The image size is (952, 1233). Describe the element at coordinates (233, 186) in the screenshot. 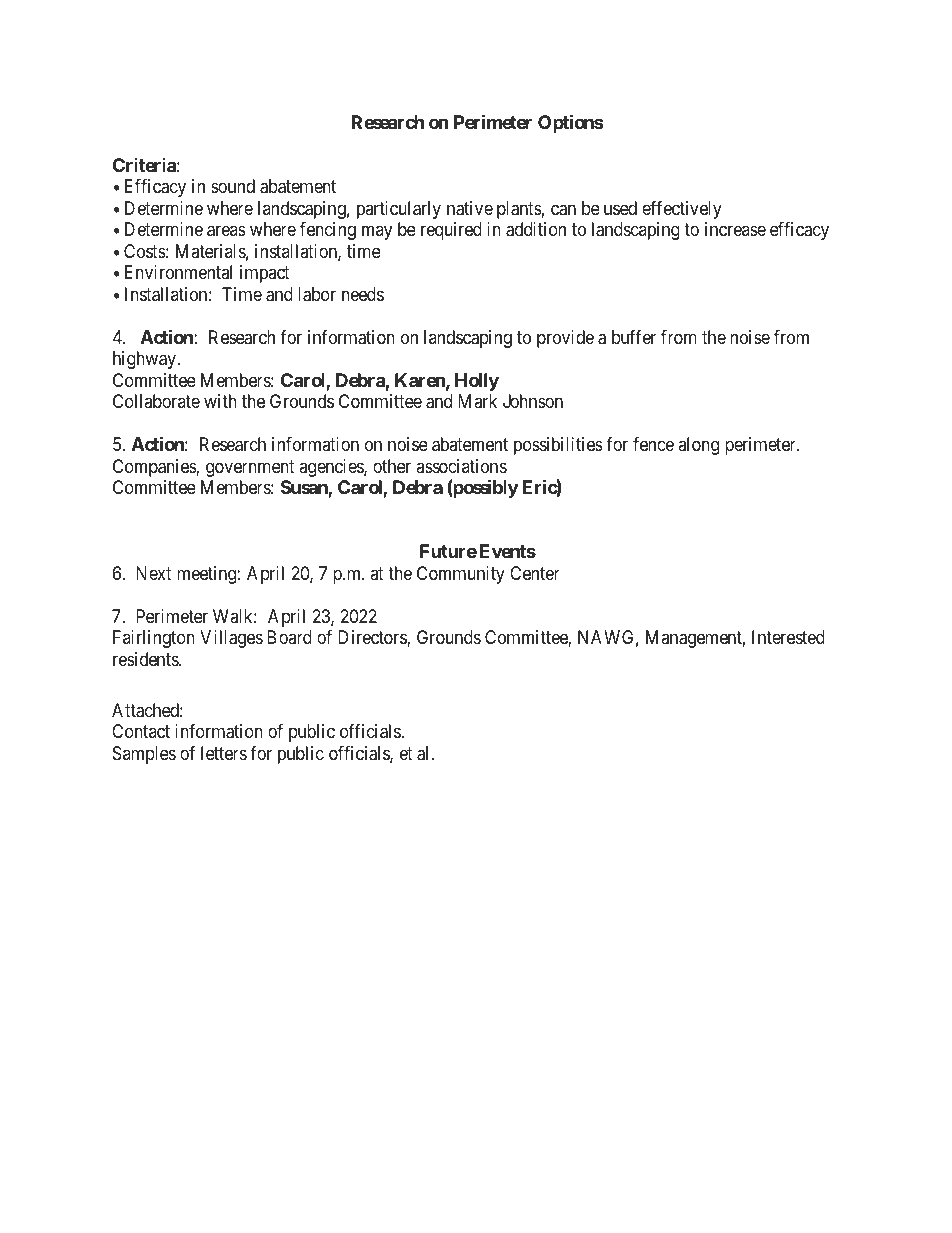

I see `sound` at that location.
